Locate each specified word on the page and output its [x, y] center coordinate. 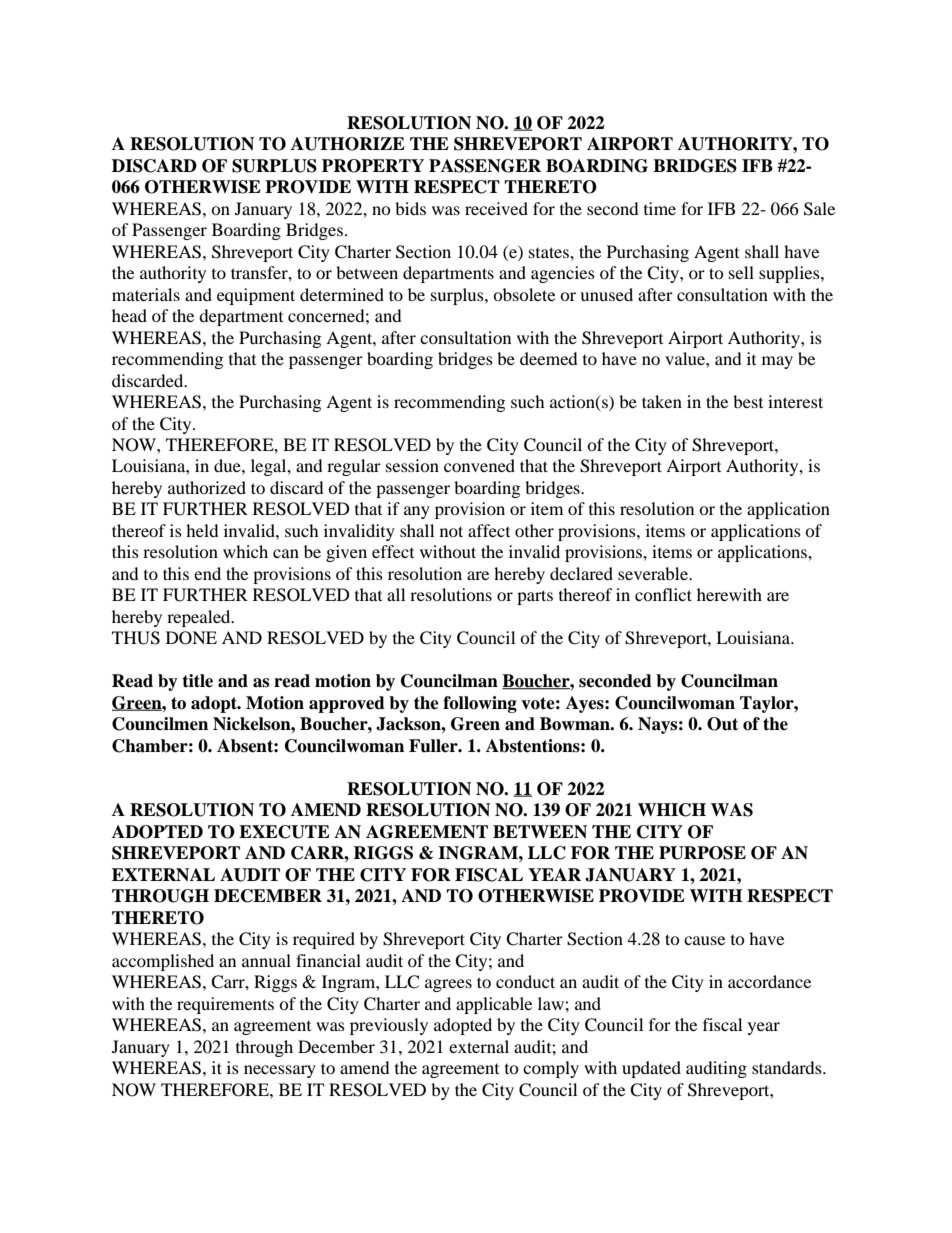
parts [535, 597]
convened [479, 465]
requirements [225, 1005]
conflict [663, 594]
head [129, 315]
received [496, 208]
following [480, 704]
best [748, 401]
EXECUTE [284, 832]
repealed [200, 618]
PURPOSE [702, 853]
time [660, 208]
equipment [256, 296]
